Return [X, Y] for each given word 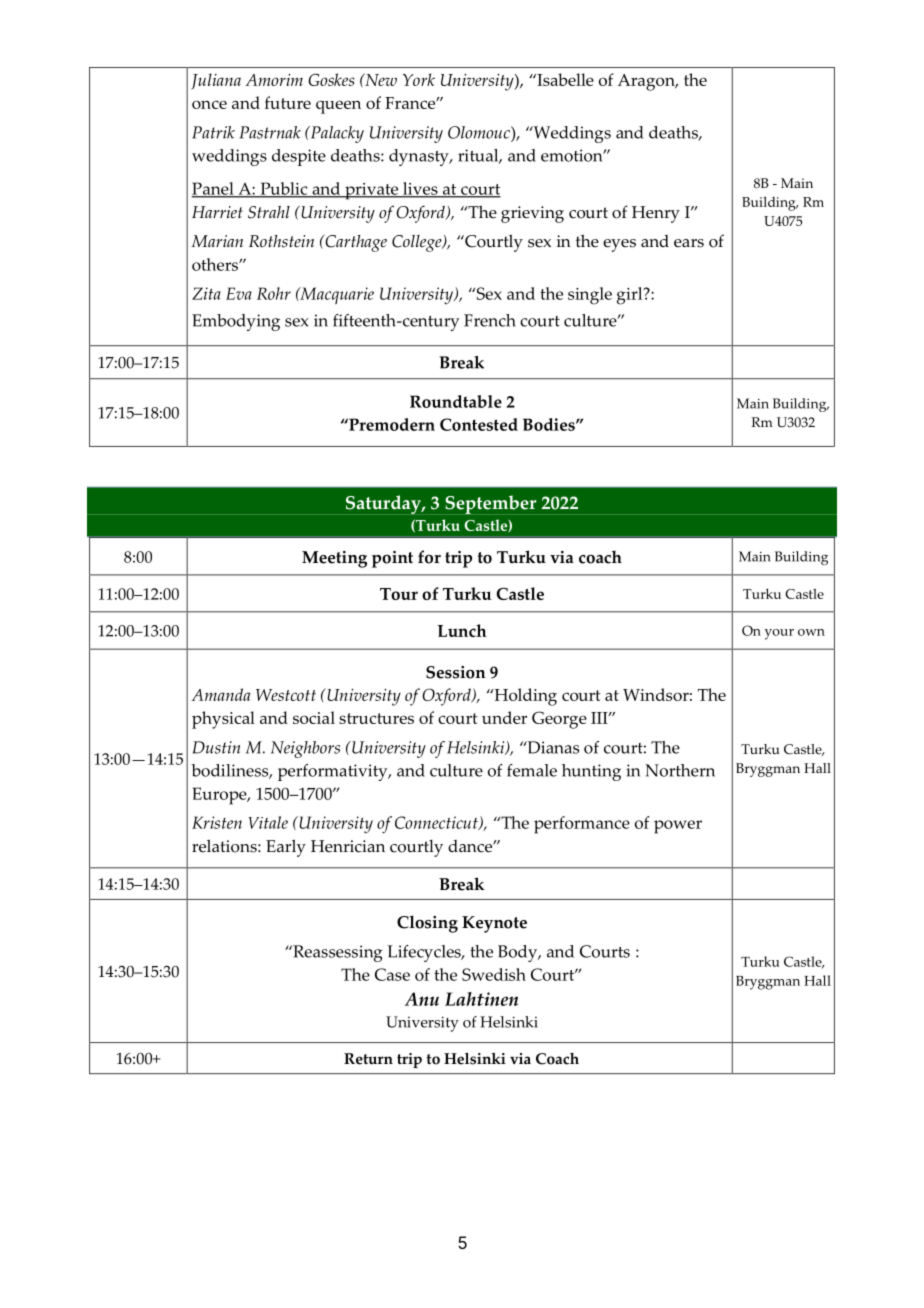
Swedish [494, 974]
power [678, 827]
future [288, 102]
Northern [680, 770]
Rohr [274, 293]
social [314, 717]
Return [368, 1059]
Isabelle [564, 79]
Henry [656, 214]
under [504, 717]
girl [631, 296]
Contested [479, 424]
